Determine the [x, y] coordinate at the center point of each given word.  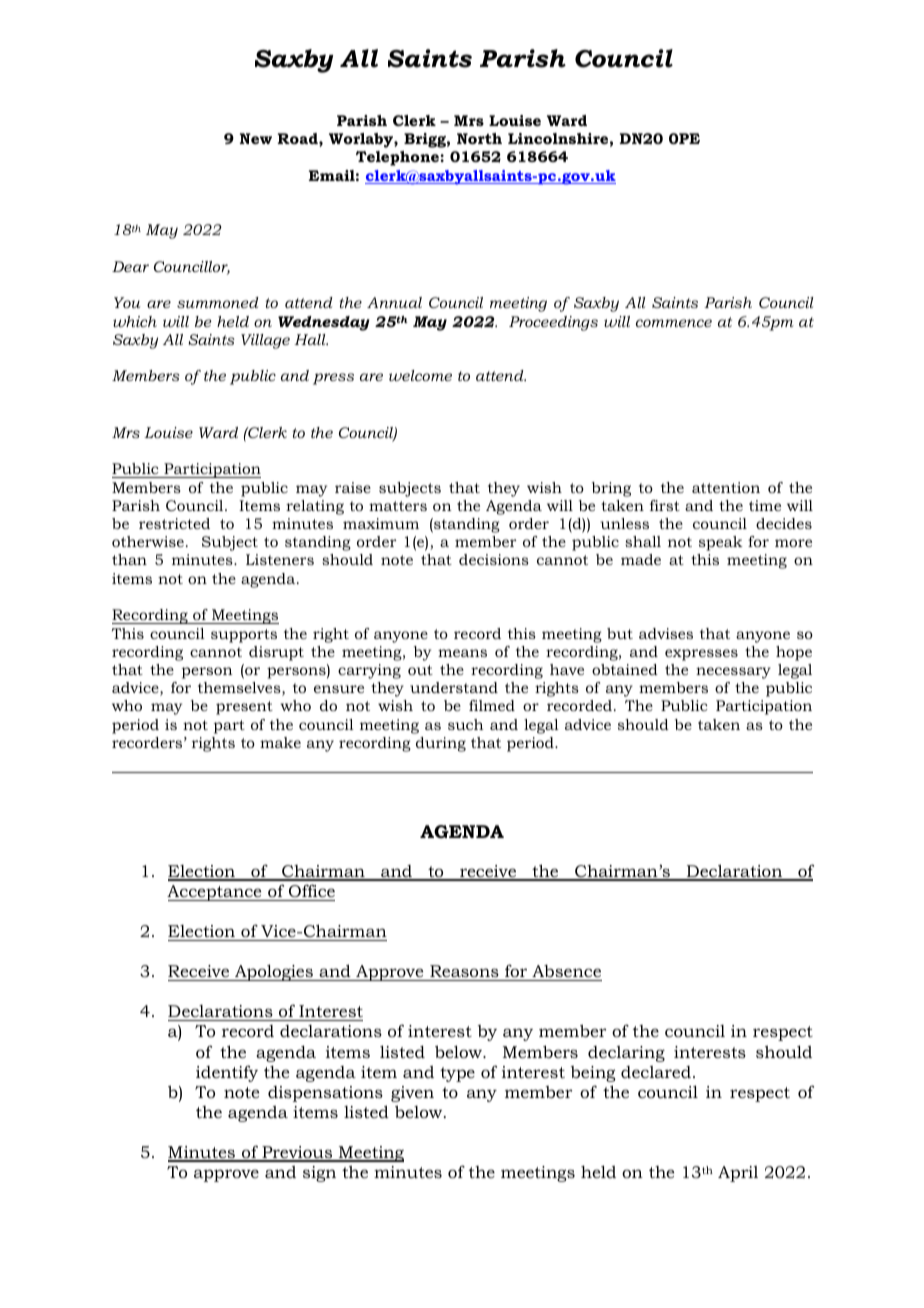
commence [674, 323]
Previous [297, 1153]
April [738, 1174]
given [412, 1094]
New [256, 138]
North [479, 138]
